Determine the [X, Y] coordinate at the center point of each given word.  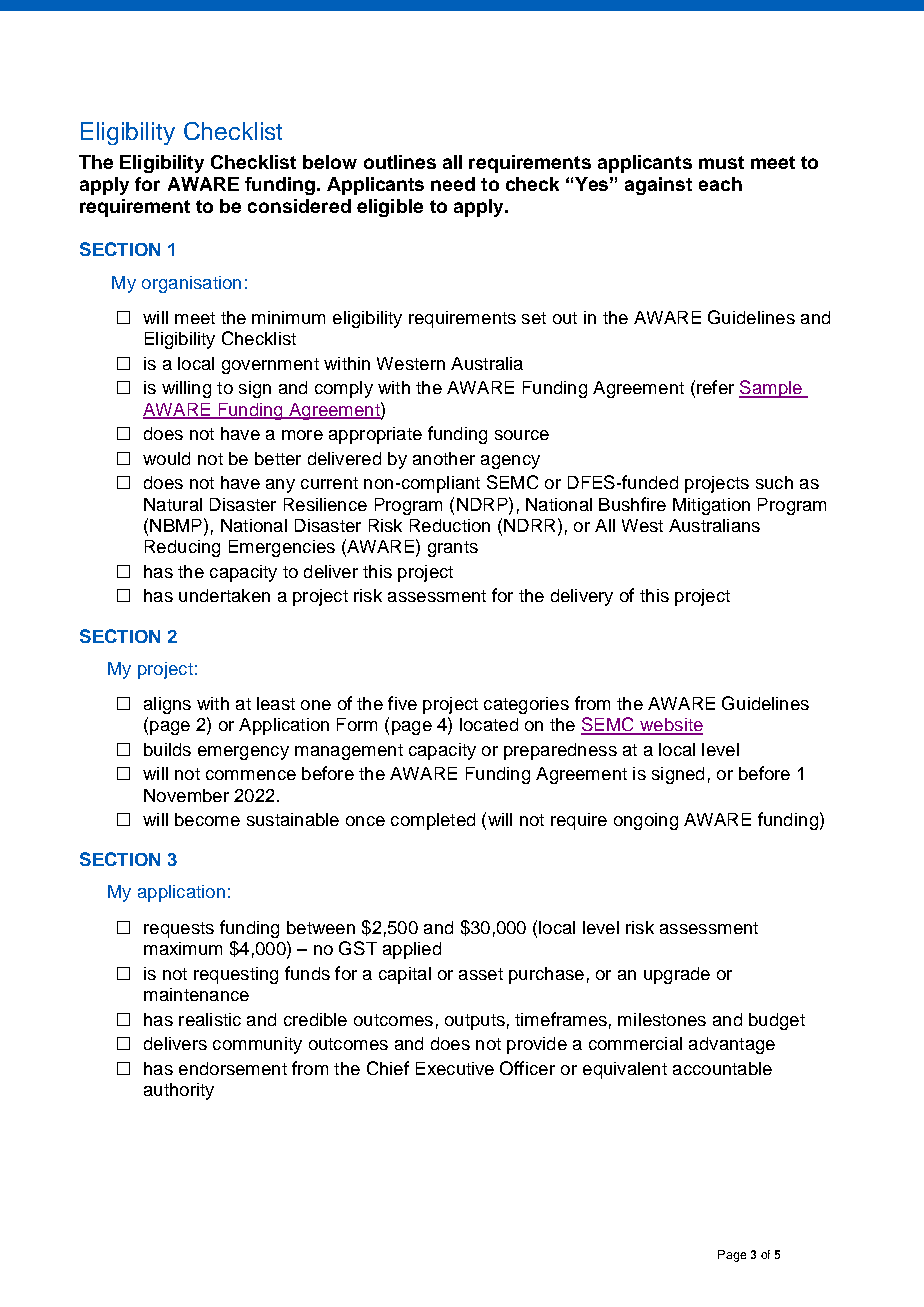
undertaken [224, 595]
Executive [455, 1068]
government [270, 366]
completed [433, 821]
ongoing [646, 821]
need [453, 184]
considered [299, 206]
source [522, 435]
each [720, 184]
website [670, 726]
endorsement [233, 1068]
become [207, 819]
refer [715, 387]
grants [453, 549]
